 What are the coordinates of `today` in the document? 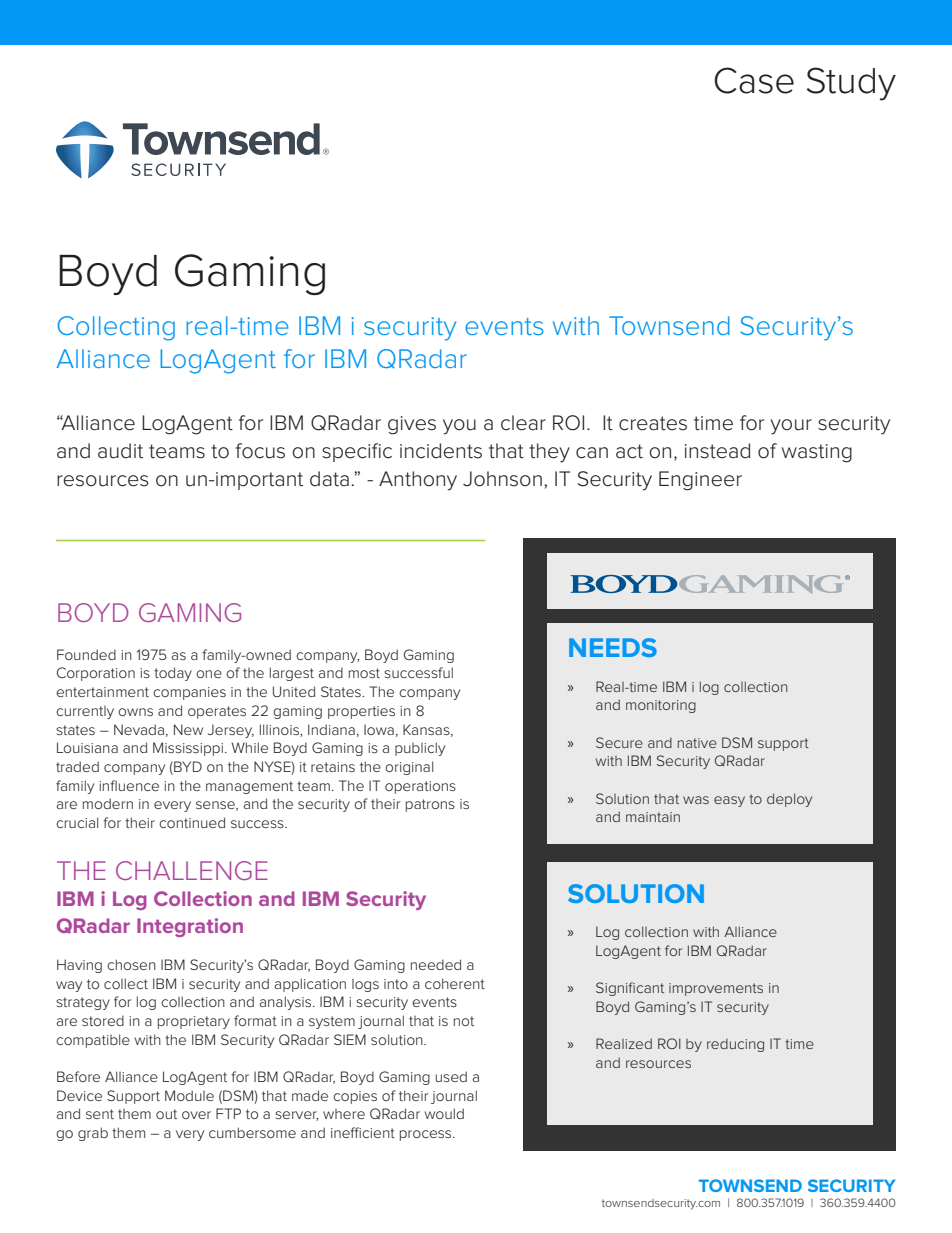 It's located at (173, 674).
